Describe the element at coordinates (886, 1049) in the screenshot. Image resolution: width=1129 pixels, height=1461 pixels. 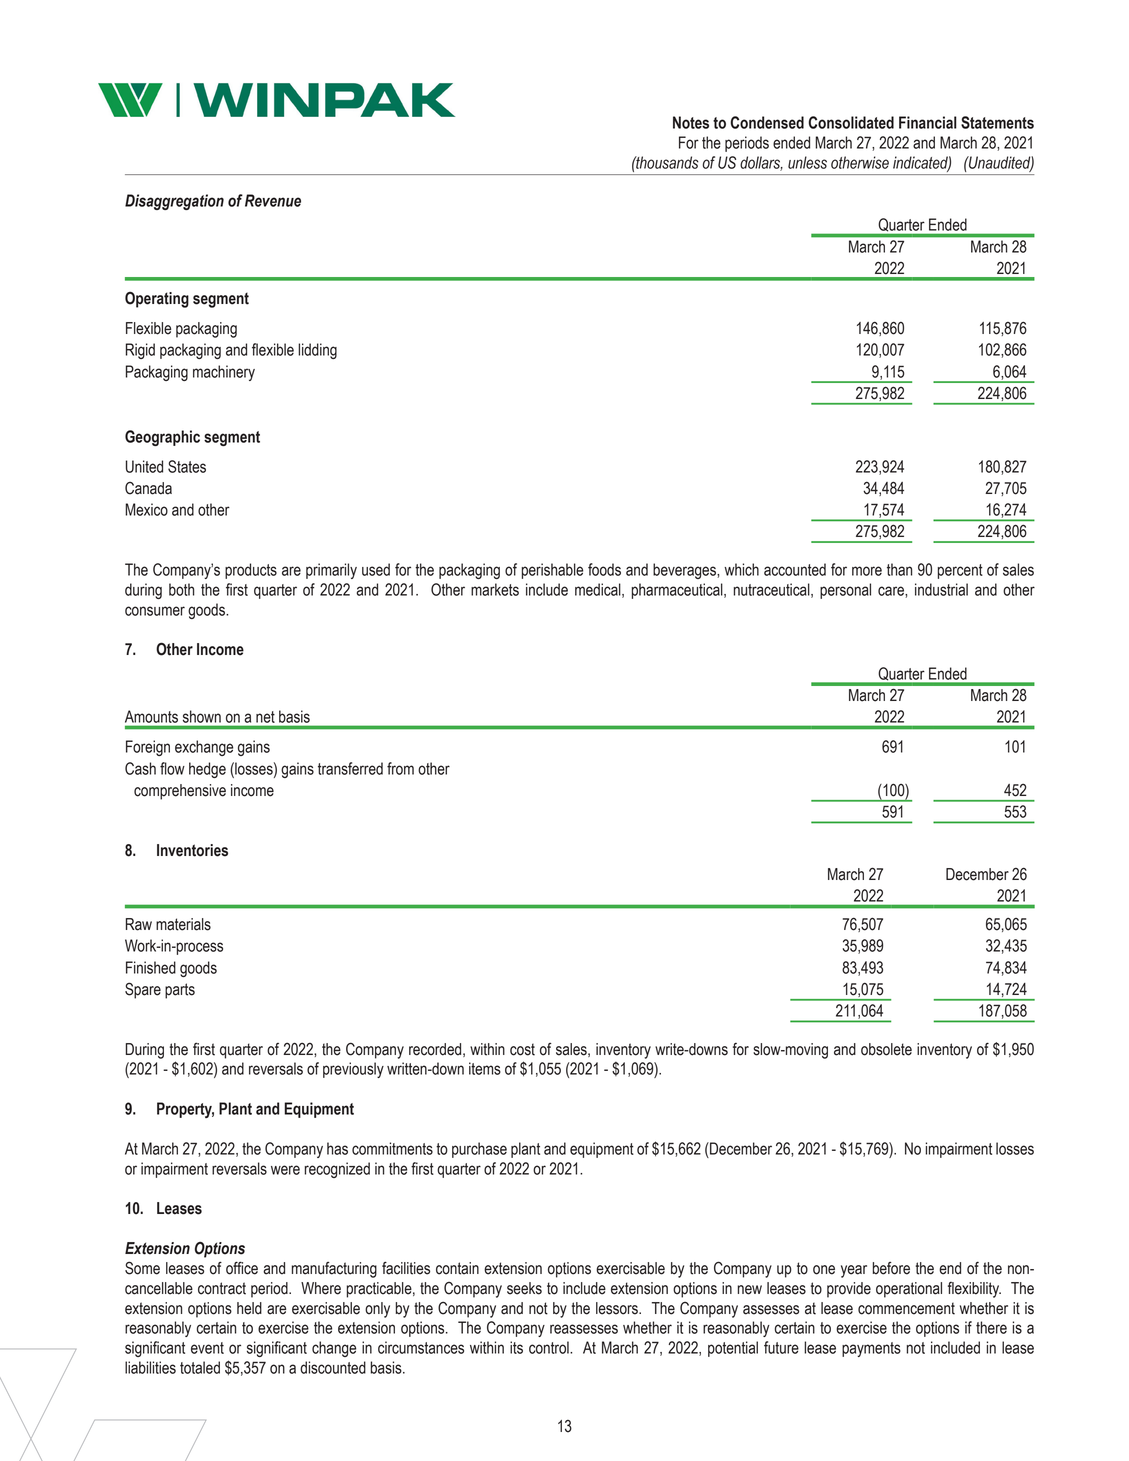
I see `obsolete` at that location.
